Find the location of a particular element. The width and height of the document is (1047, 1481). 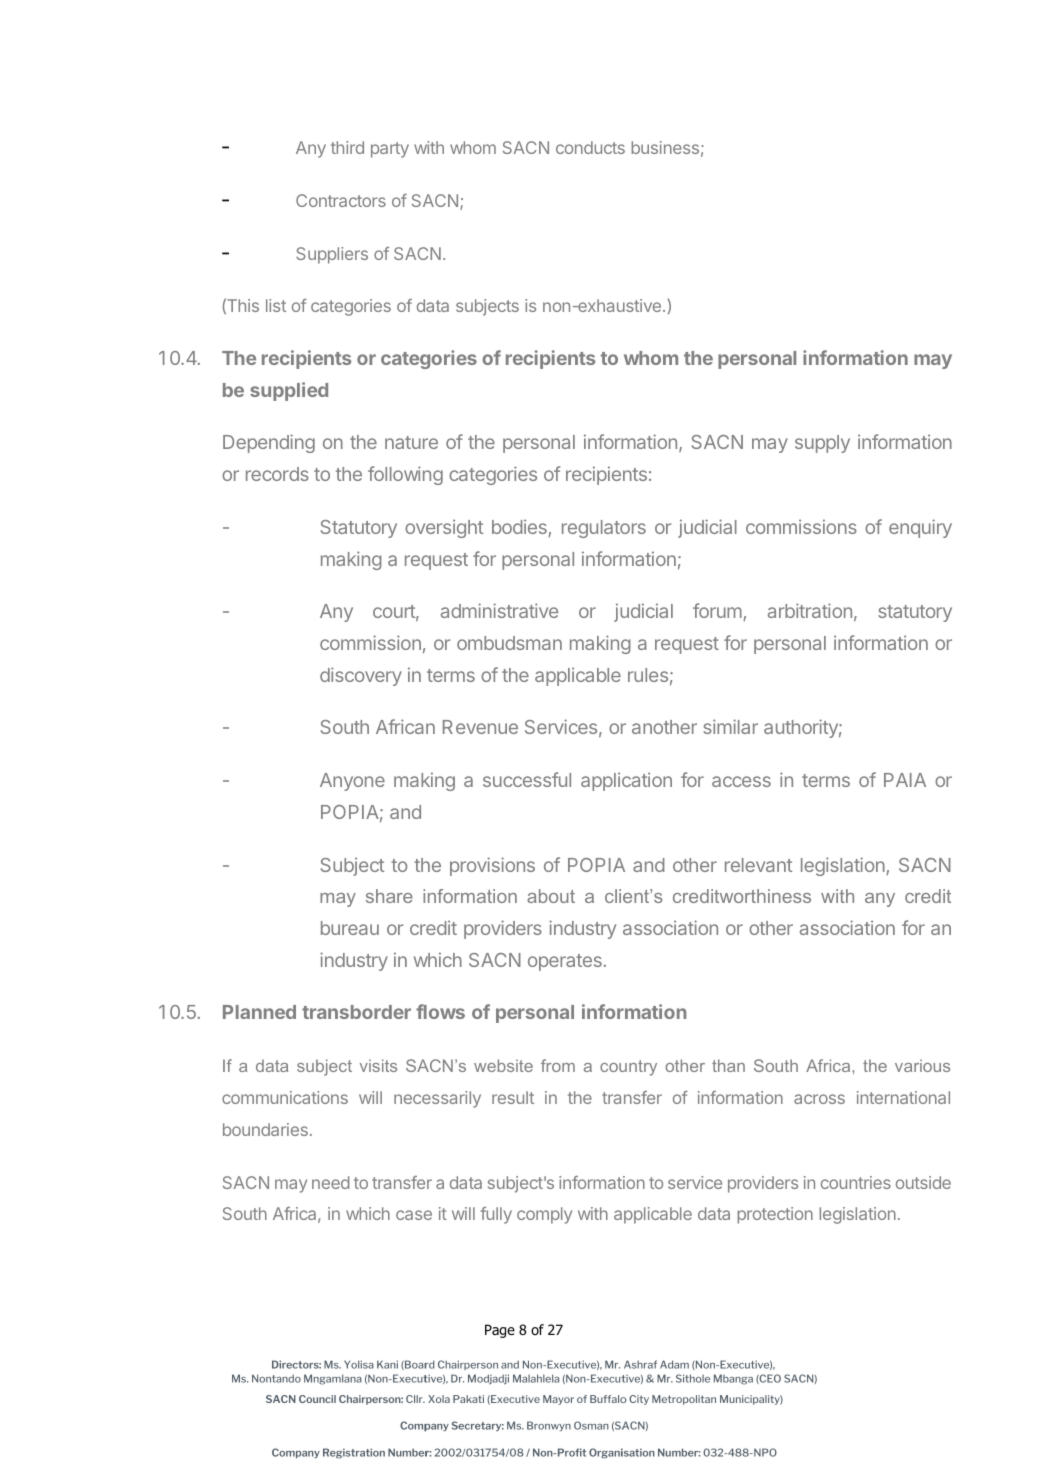

conducts is located at coordinates (590, 147).
